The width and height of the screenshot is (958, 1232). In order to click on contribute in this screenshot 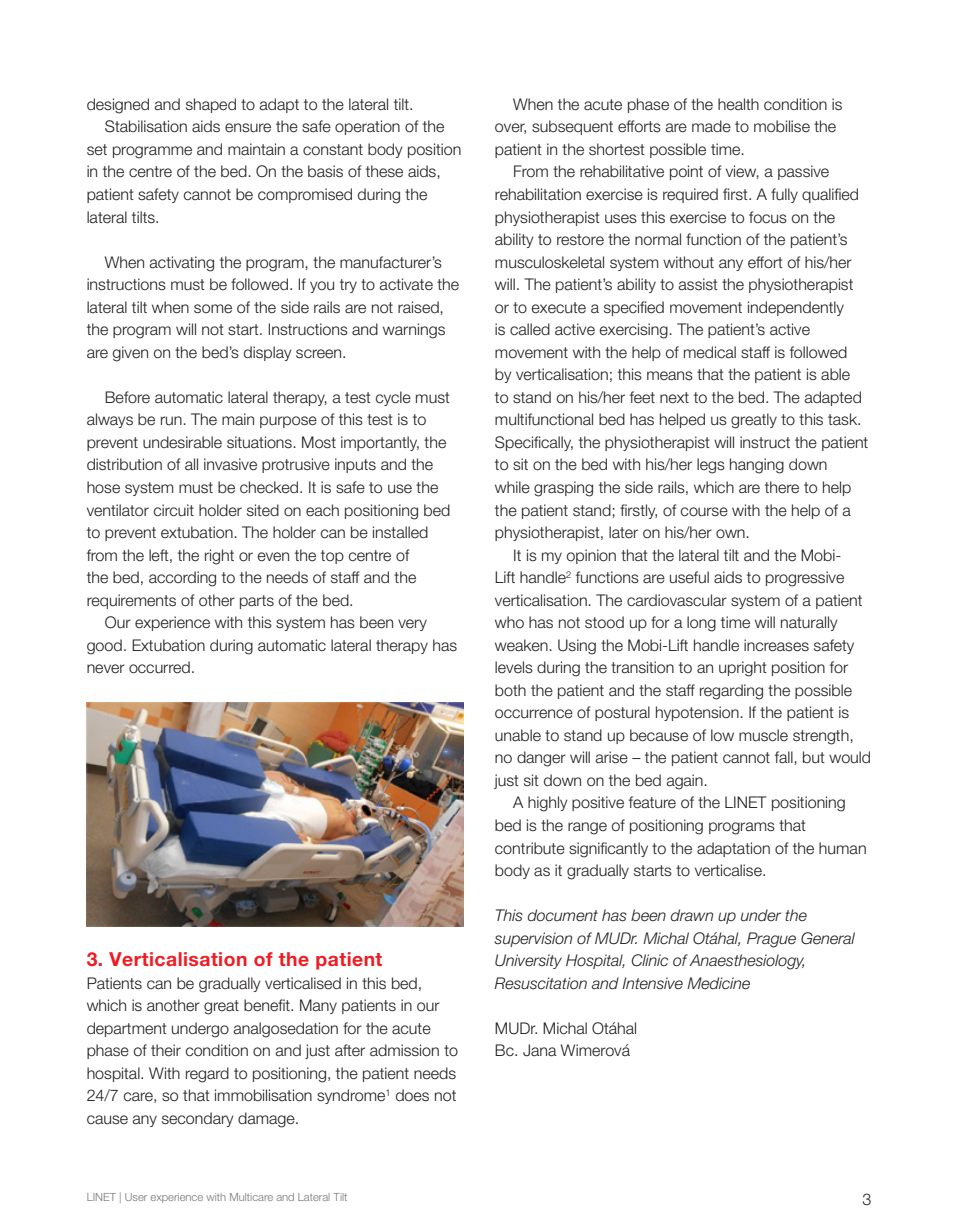, I will do `click(530, 848)`.
